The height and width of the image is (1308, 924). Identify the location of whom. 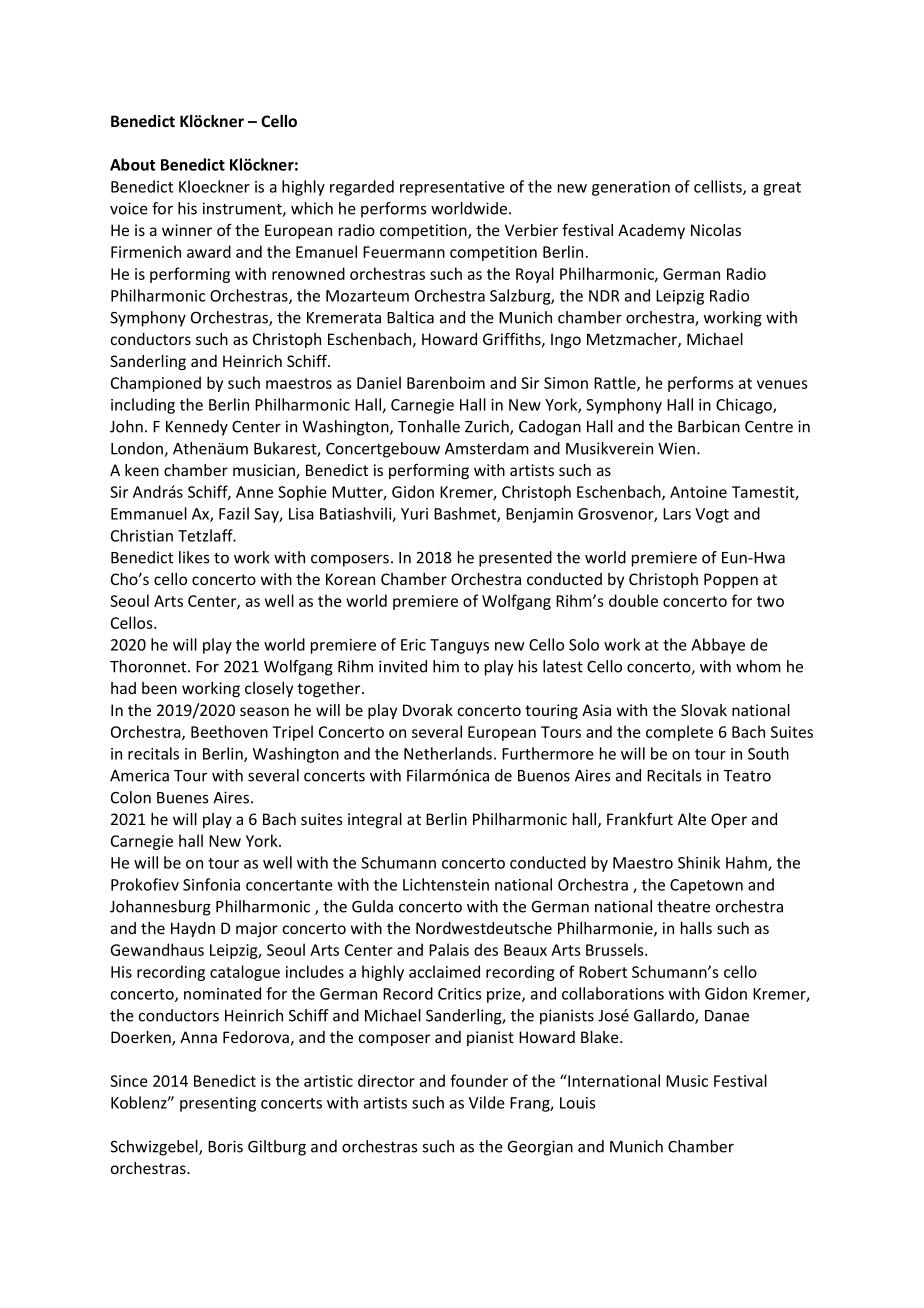
(758, 666).
